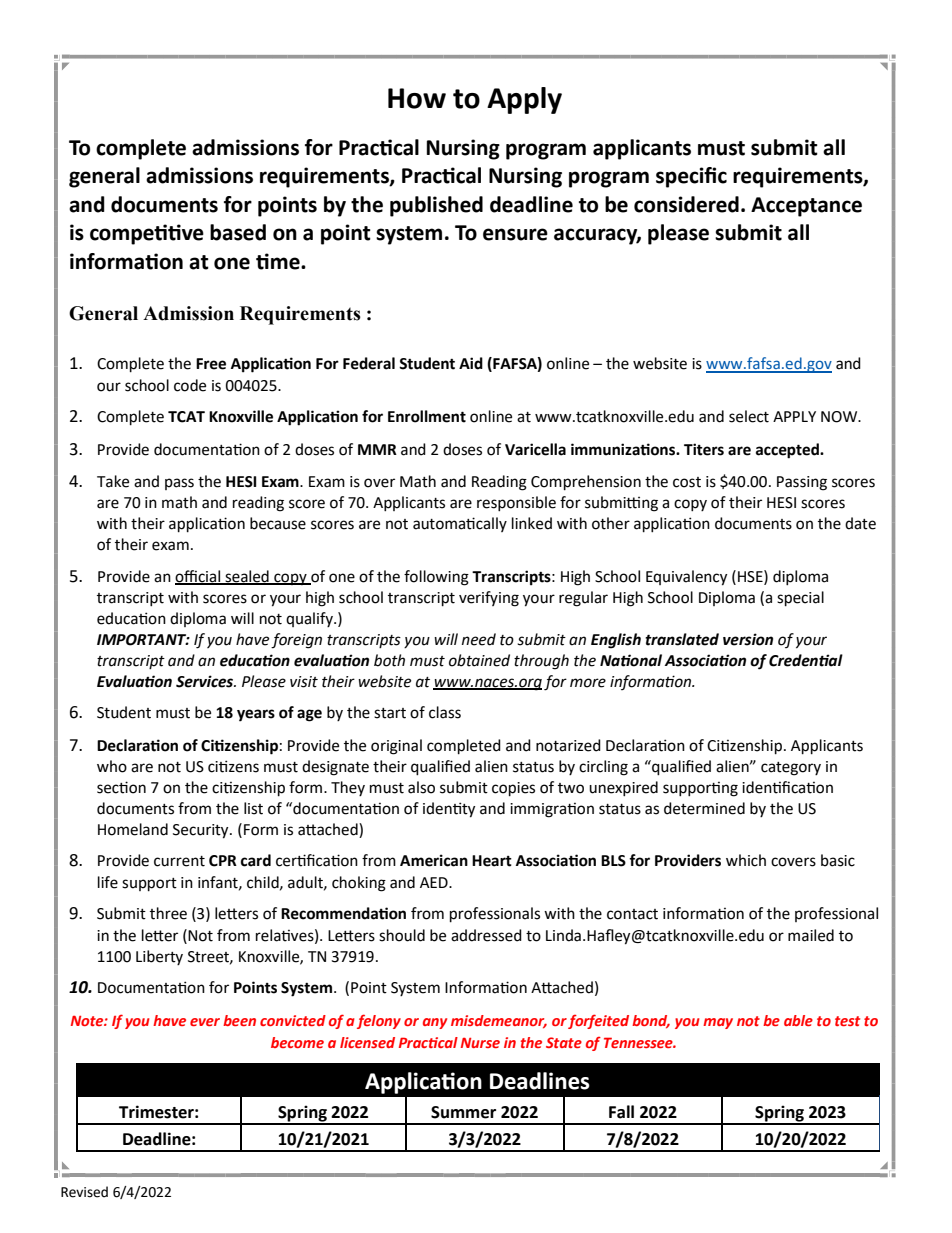  Describe the element at coordinates (463, 1112) in the image. I see `Summer` at that location.
